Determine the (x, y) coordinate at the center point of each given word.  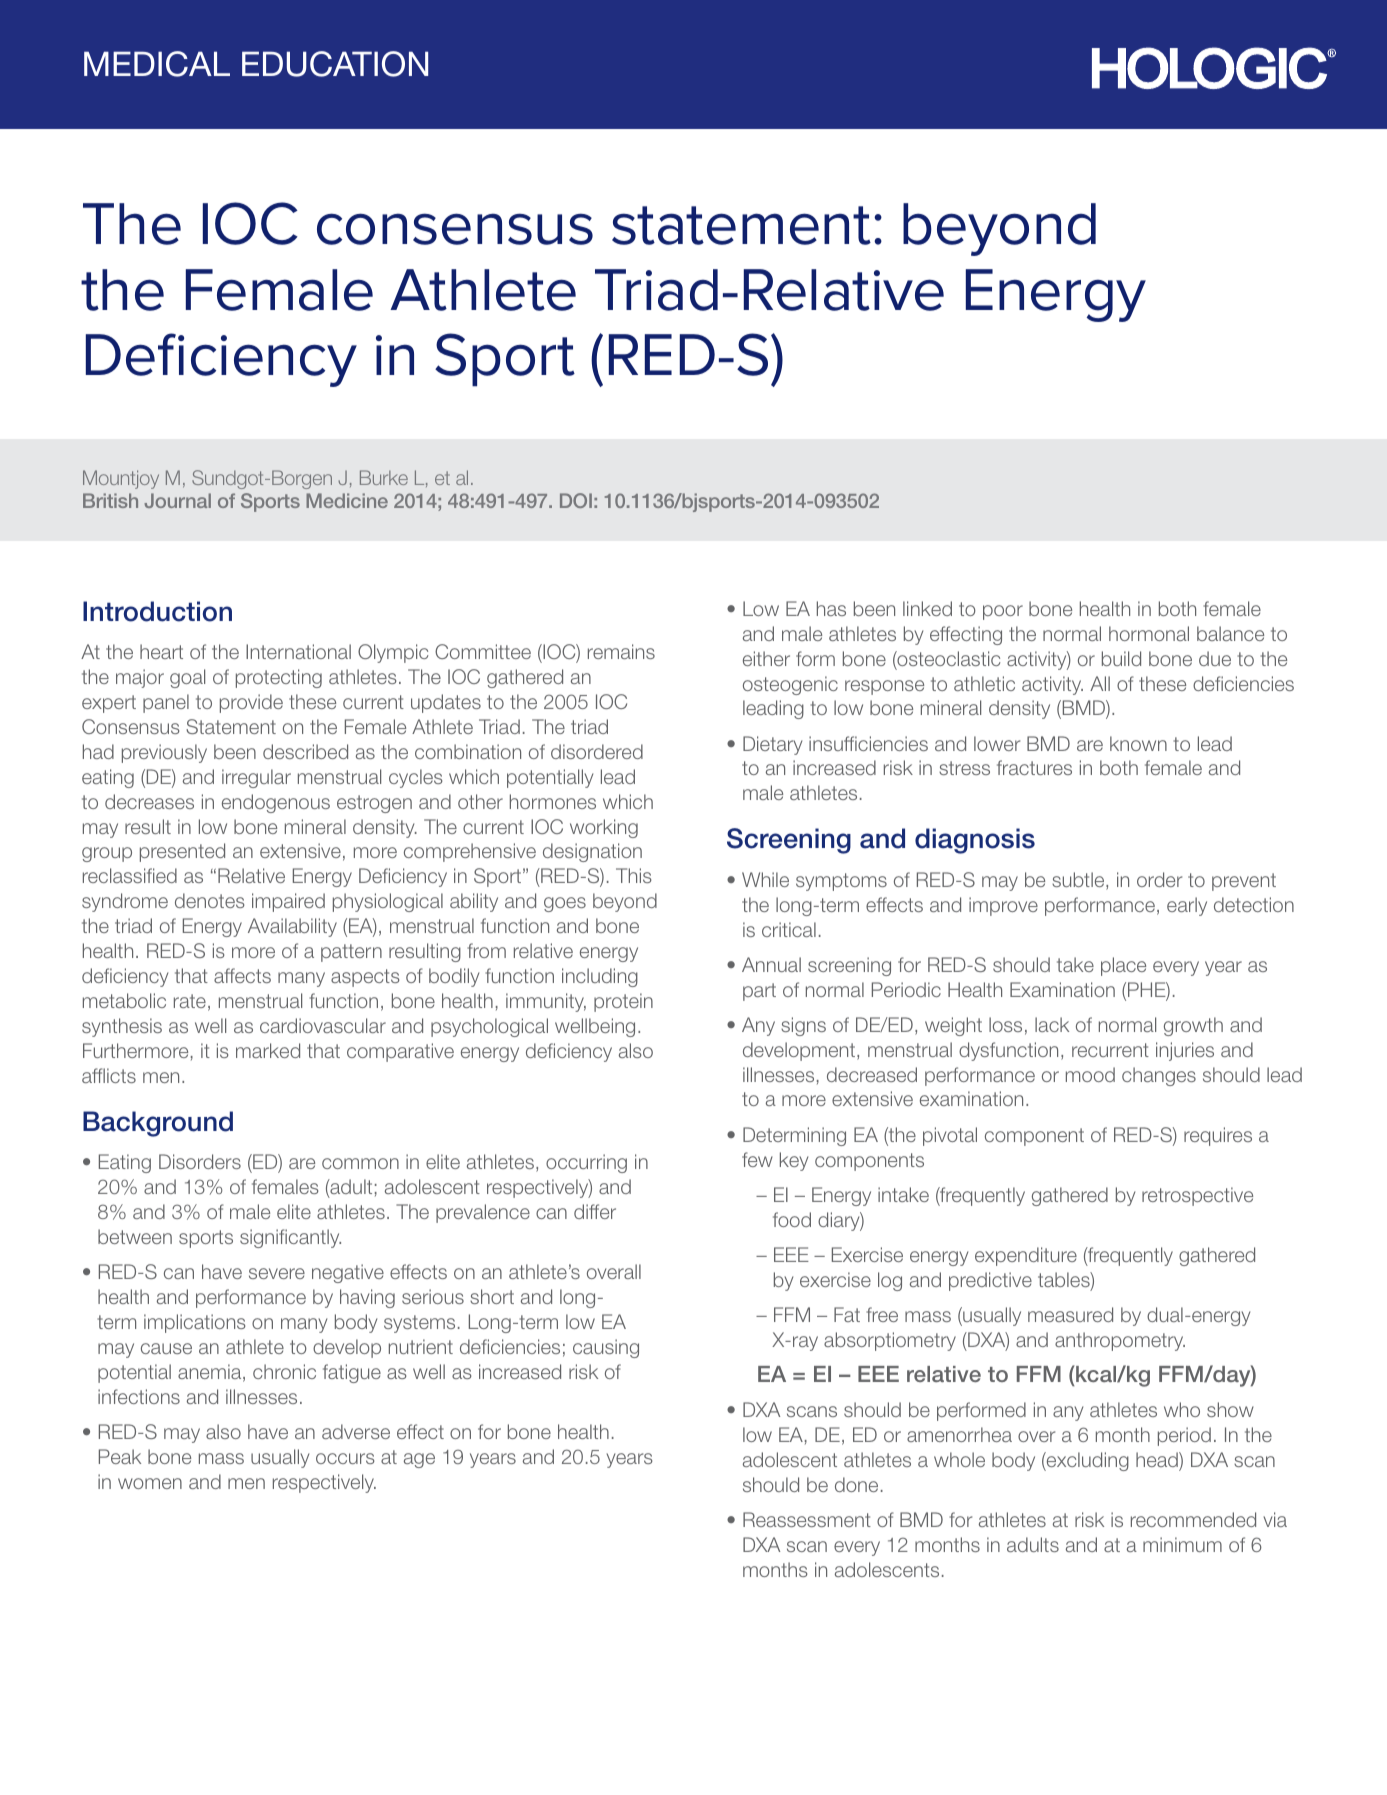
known (1138, 743)
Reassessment (807, 1519)
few (757, 1159)
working (604, 828)
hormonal (1149, 633)
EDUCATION (335, 64)
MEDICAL (157, 64)
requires (1218, 1136)
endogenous (276, 803)
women (150, 1483)
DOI (576, 500)
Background (158, 1124)
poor (1003, 612)
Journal (177, 500)
